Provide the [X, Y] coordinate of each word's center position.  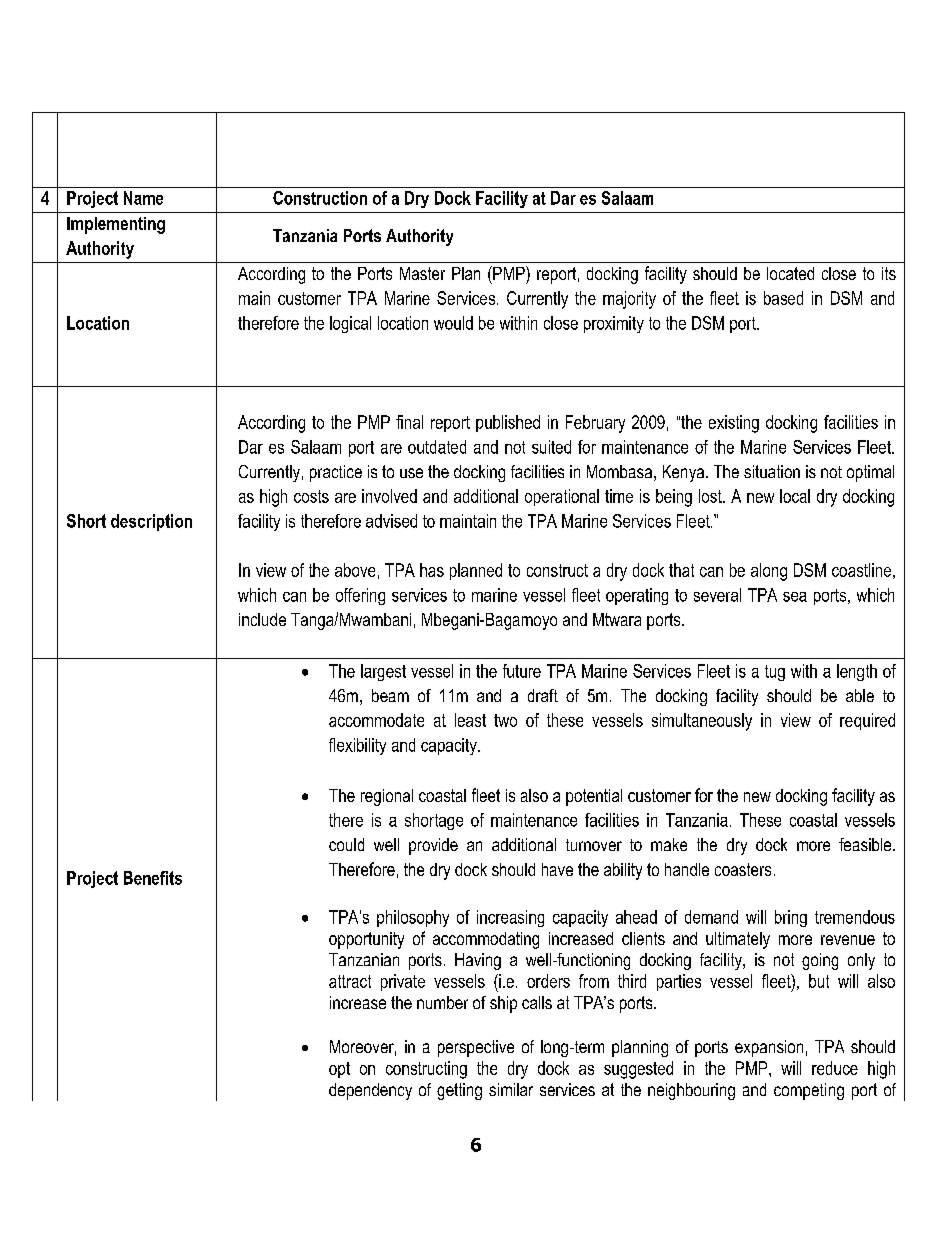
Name [143, 198]
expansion [769, 1048]
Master [422, 273]
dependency [370, 1091]
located [790, 273]
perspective [476, 1048]
